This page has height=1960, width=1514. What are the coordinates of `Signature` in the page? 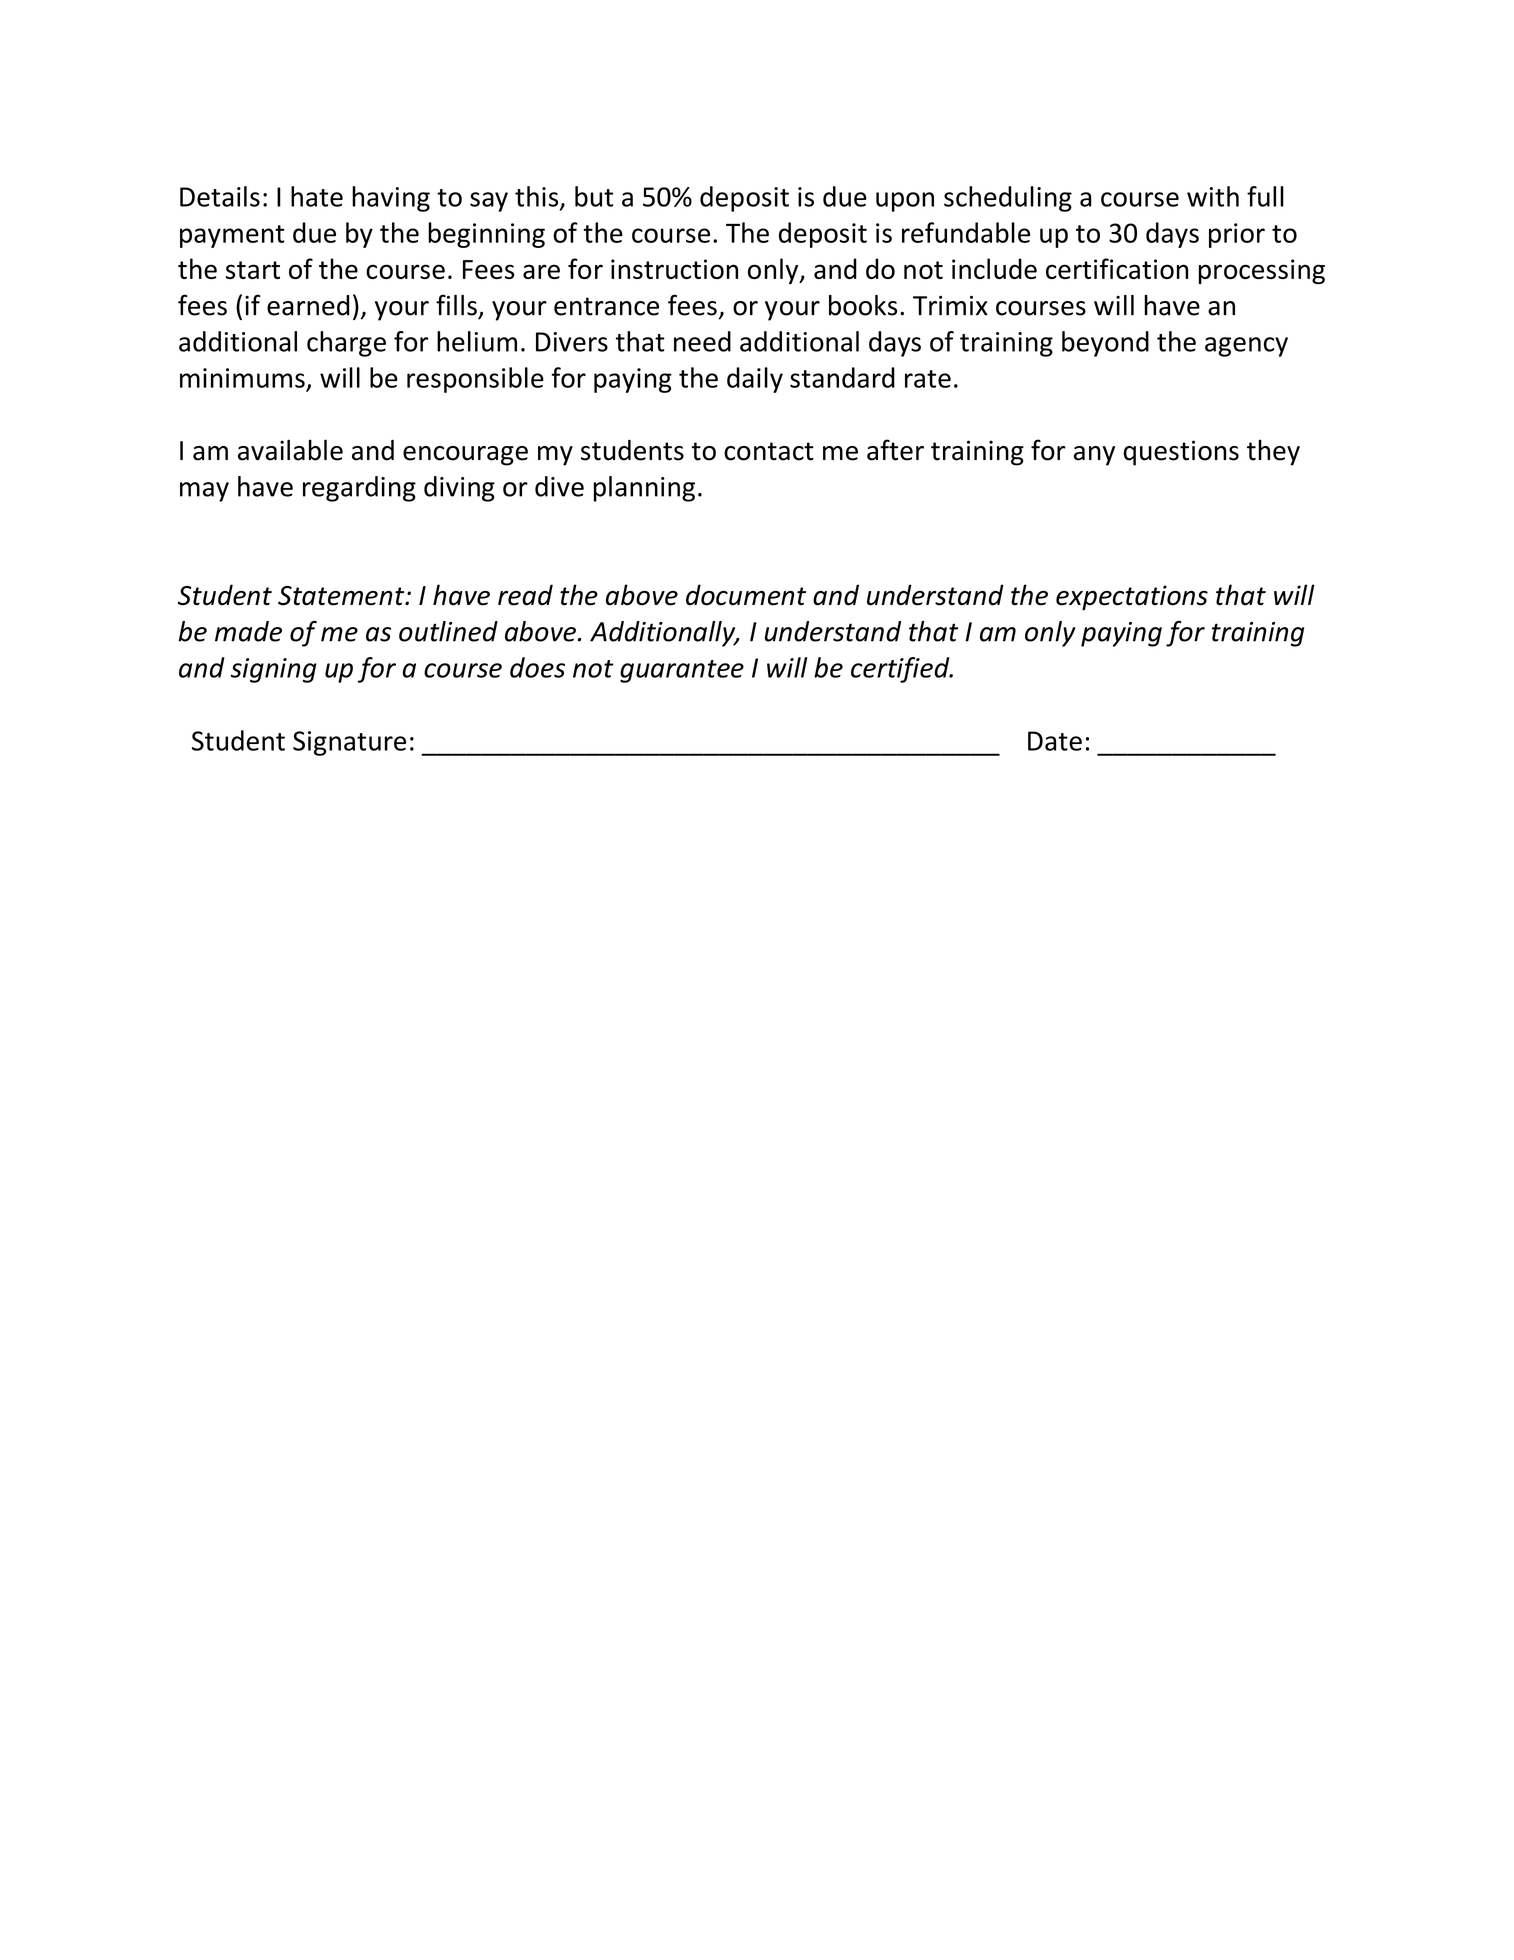 It's located at (349, 743).
